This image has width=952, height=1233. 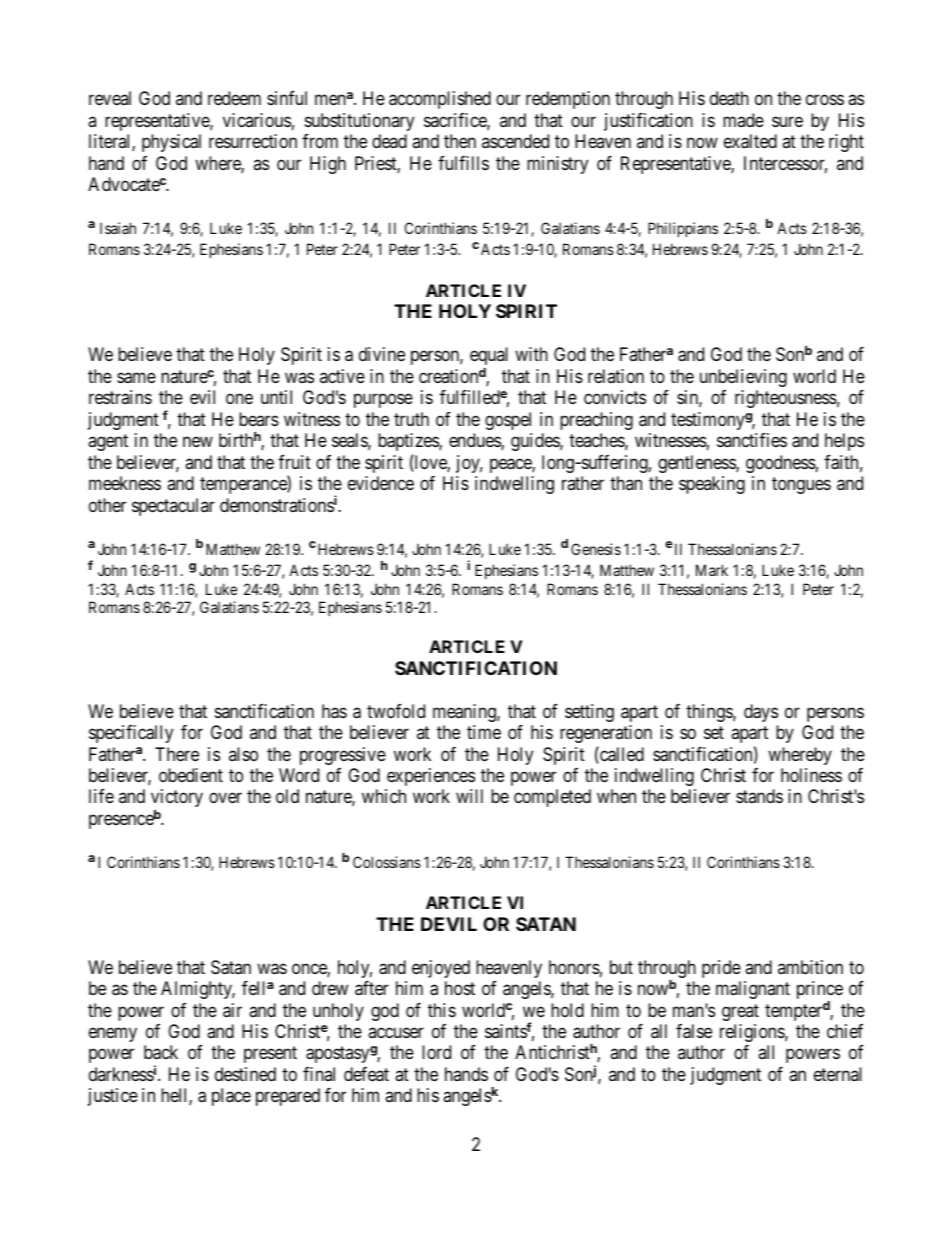 What do you see at coordinates (596, 549) in the image?
I see `Genesis` at bounding box center [596, 549].
